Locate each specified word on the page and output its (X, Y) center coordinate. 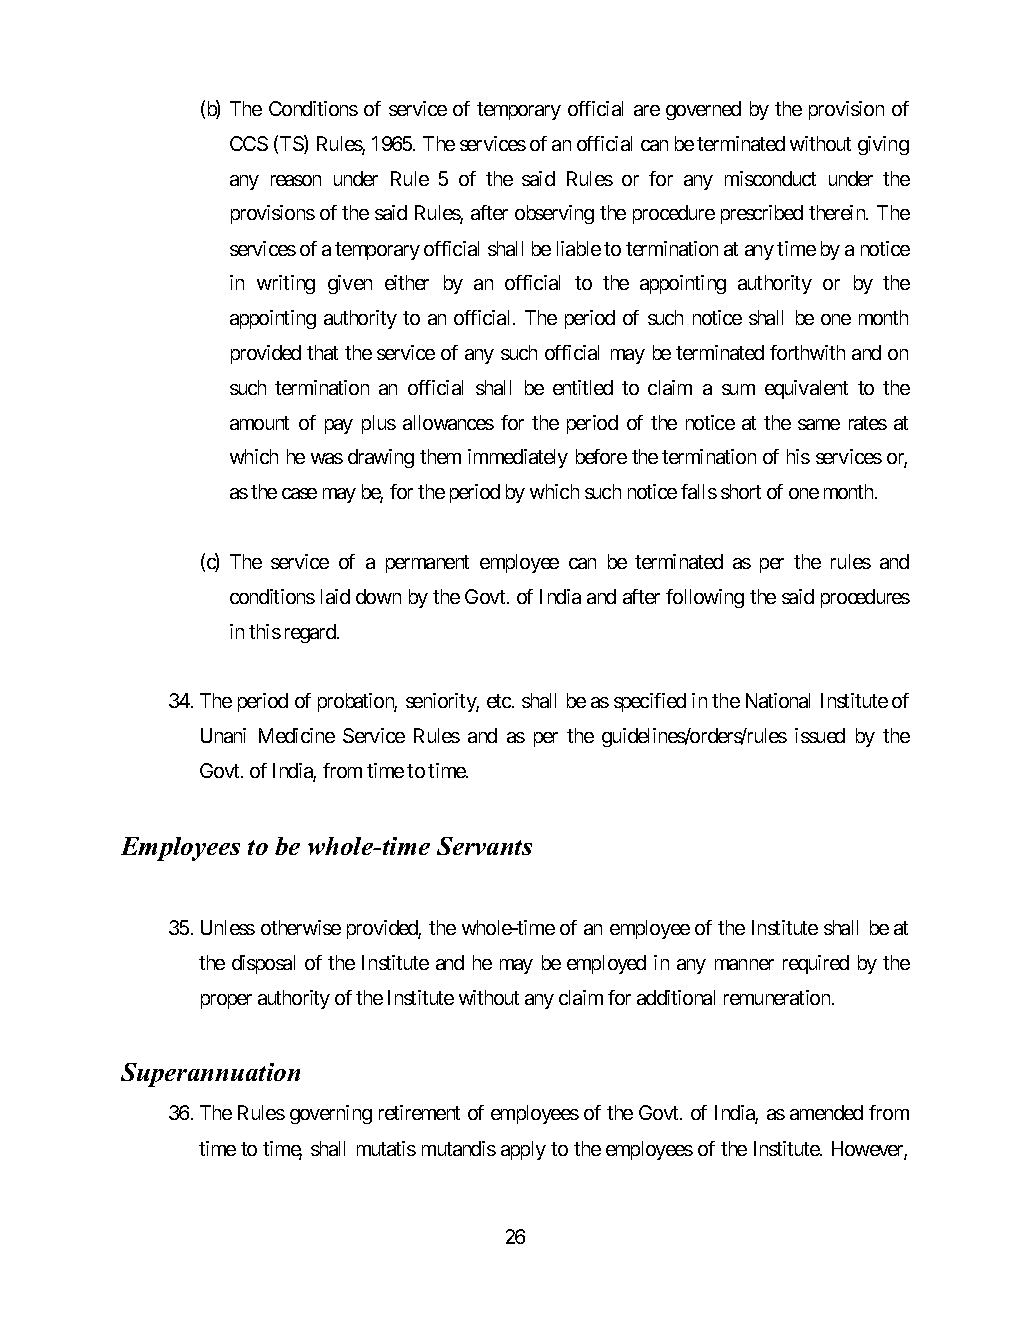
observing (554, 214)
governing (331, 1114)
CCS (249, 143)
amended (826, 1112)
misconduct (770, 178)
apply (523, 1150)
